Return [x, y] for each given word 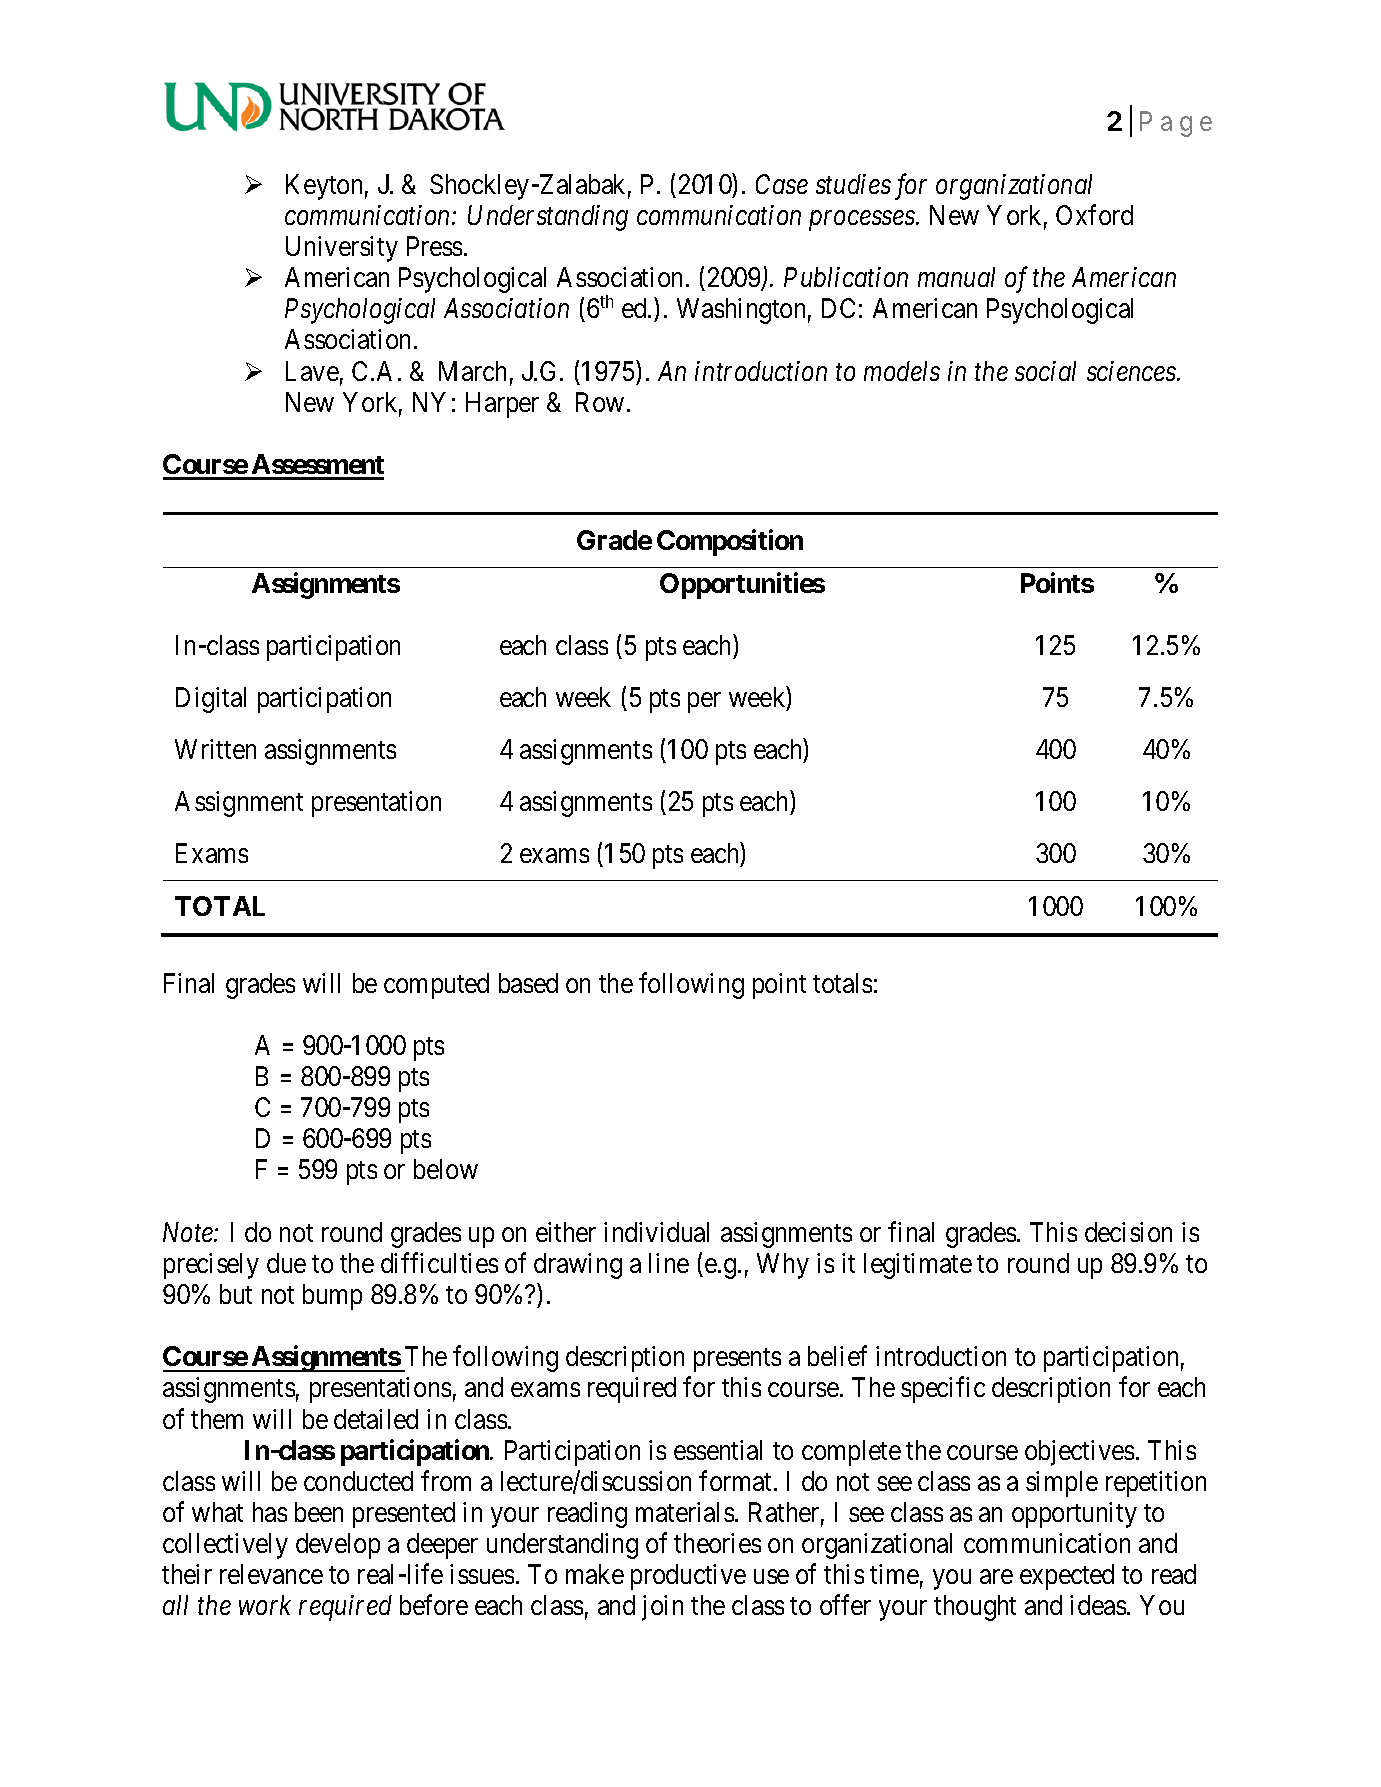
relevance [271, 1574]
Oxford [1094, 214]
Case [782, 184]
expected [1067, 1577]
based [528, 983]
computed [436, 986]
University [342, 249]
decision [1128, 1232]
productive [688, 1577]
